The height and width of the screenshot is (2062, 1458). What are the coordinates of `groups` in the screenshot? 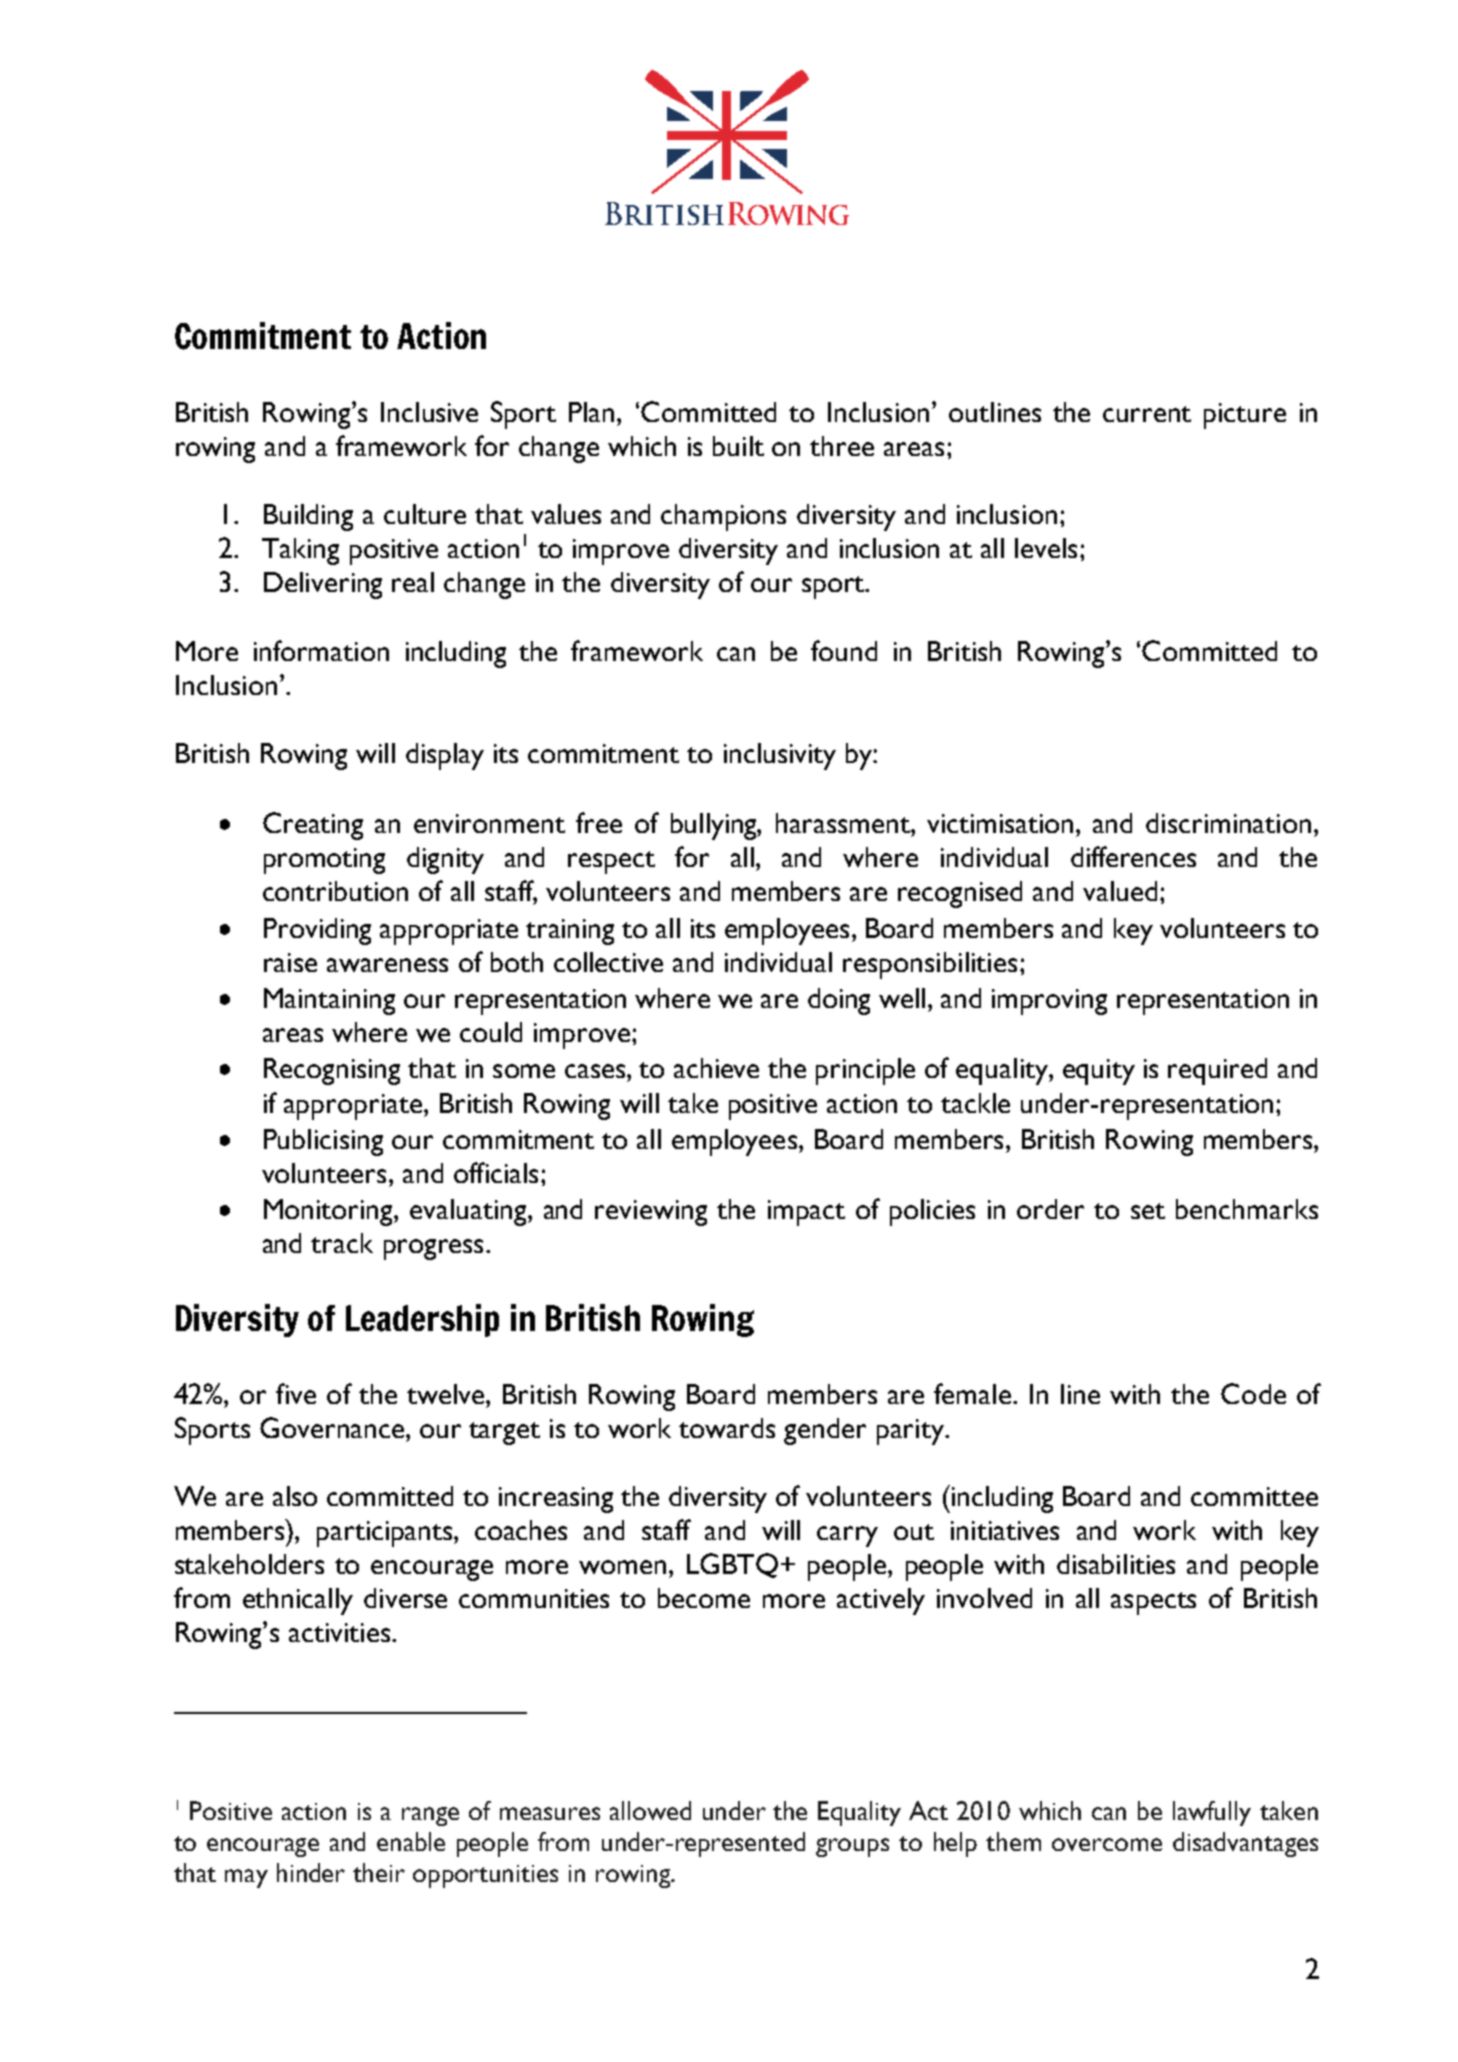 It's located at (852, 1847).
